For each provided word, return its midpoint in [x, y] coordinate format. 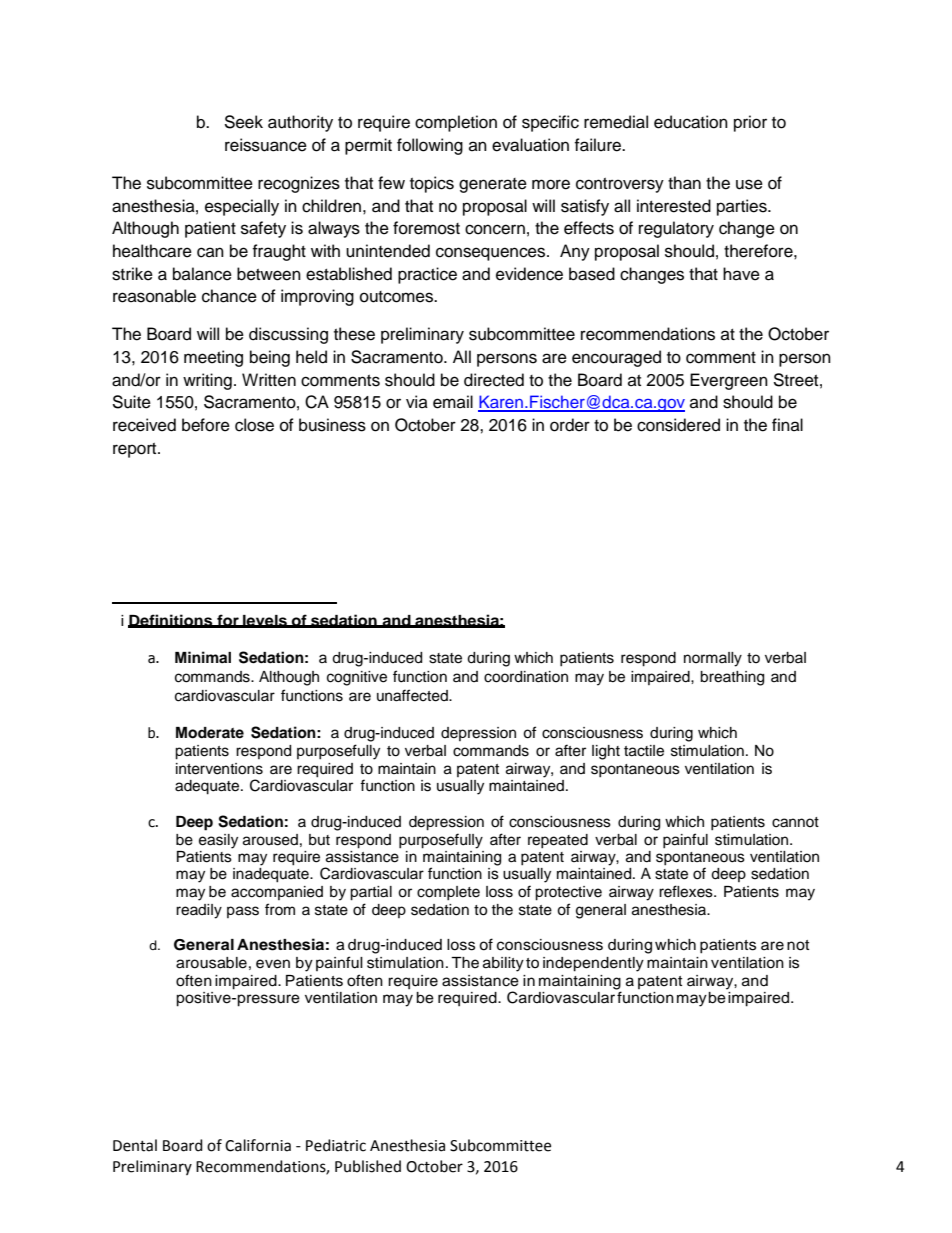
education [691, 122]
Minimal [203, 657]
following [430, 146]
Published [368, 1166]
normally [713, 659]
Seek [243, 122]
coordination [526, 677]
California [258, 1145]
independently [593, 964]
